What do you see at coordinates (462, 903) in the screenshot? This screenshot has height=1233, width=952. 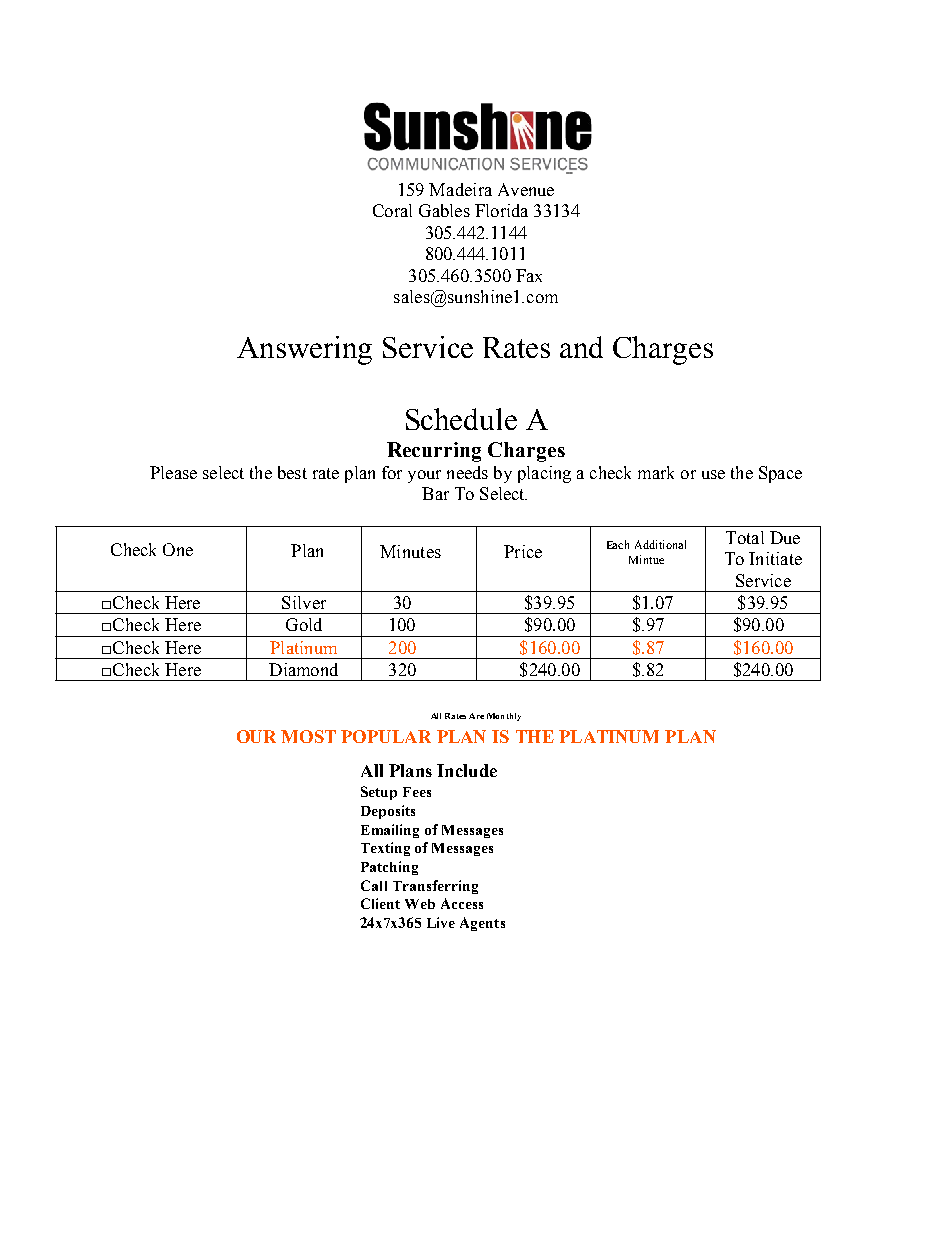 I see `Access` at bounding box center [462, 903].
